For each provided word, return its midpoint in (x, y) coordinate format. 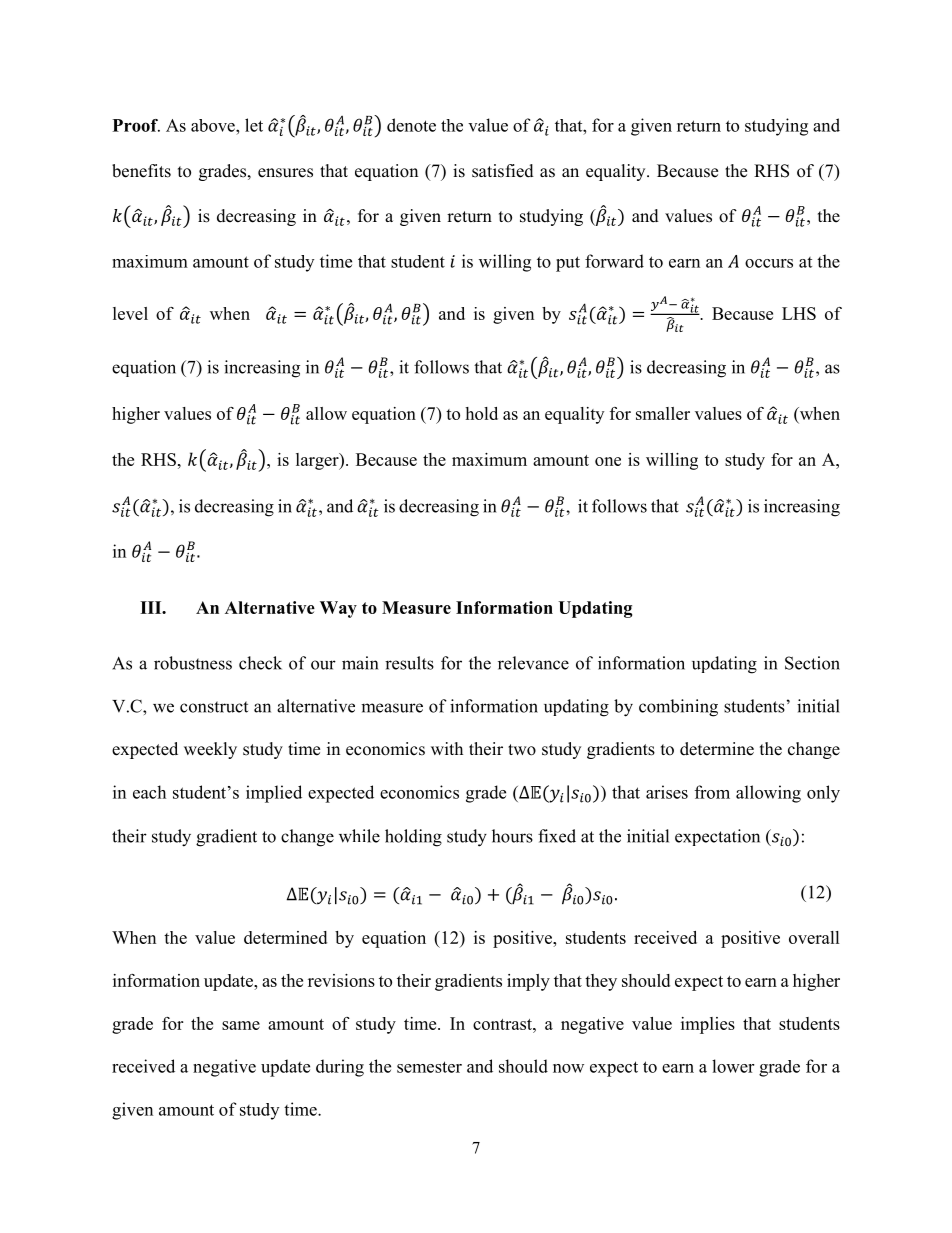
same (241, 1025)
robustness (193, 663)
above (214, 125)
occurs (769, 263)
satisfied (503, 171)
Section (812, 663)
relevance (533, 663)
